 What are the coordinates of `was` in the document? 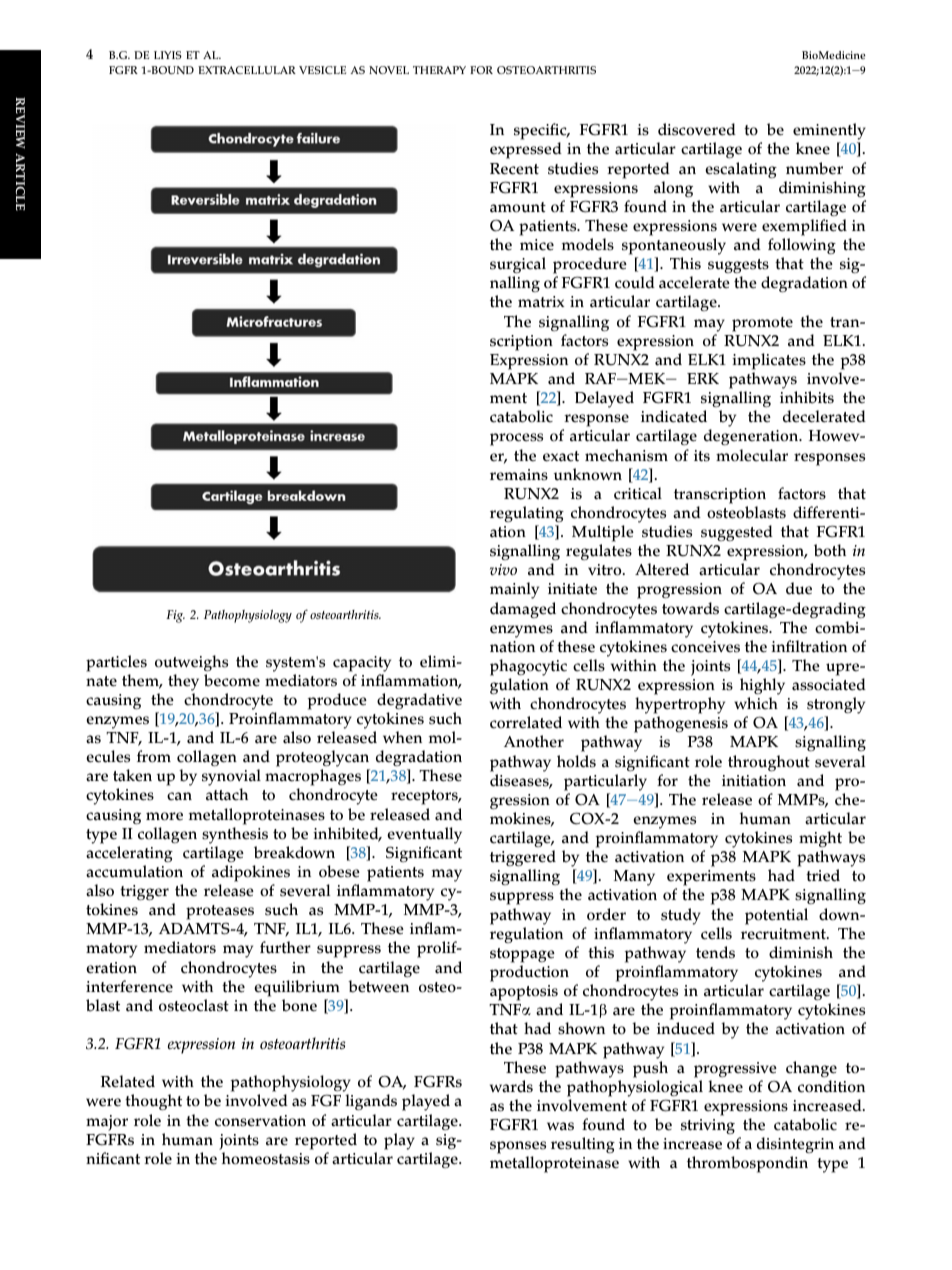 It's located at (560, 1126).
